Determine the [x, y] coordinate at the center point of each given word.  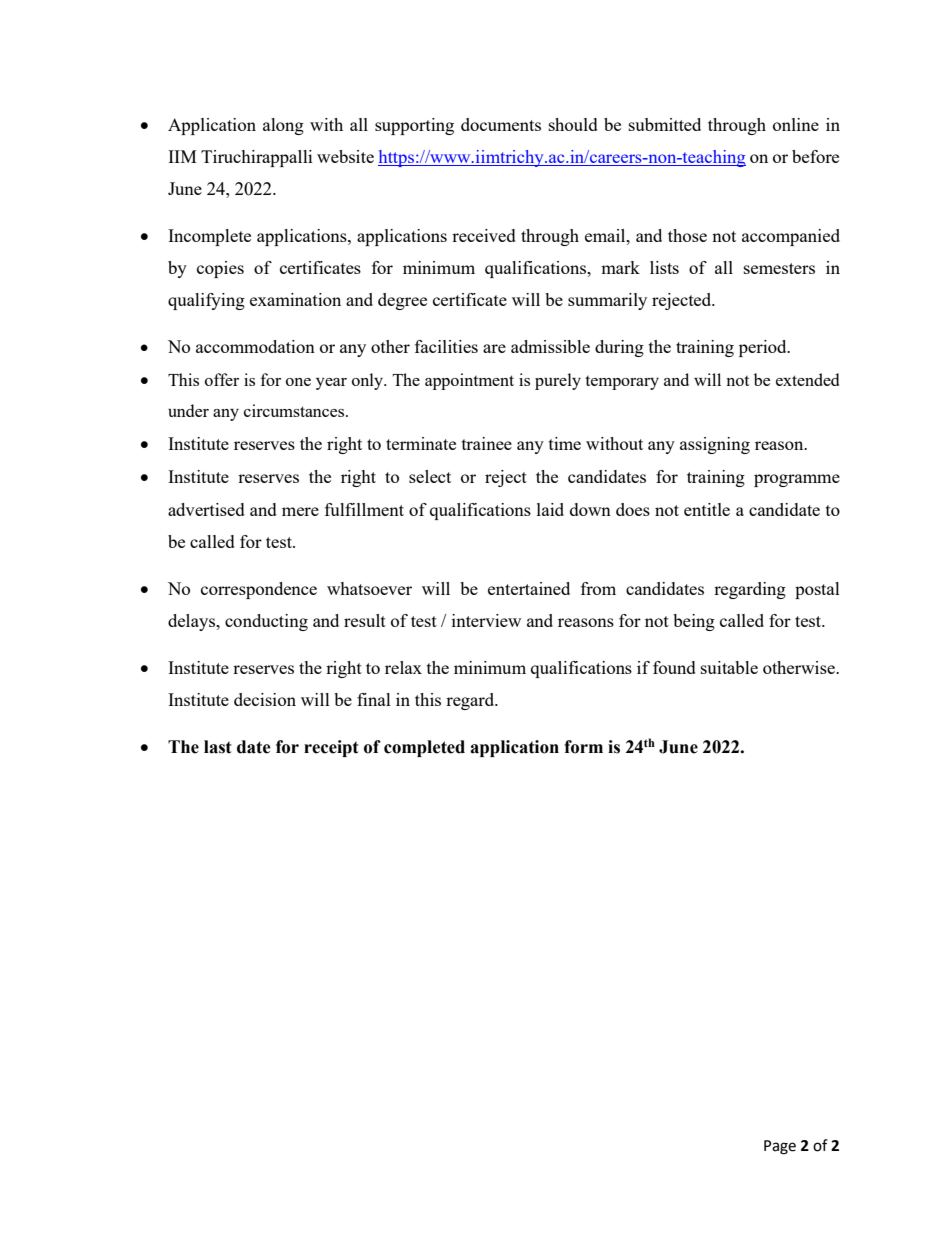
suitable [729, 667]
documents [501, 124]
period [764, 348]
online [796, 124]
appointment [469, 381]
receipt [331, 748]
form [583, 747]
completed [424, 748]
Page [780, 1147]
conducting [266, 622]
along [283, 126]
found [674, 667]
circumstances [295, 410]
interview [486, 620]
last [218, 747]
